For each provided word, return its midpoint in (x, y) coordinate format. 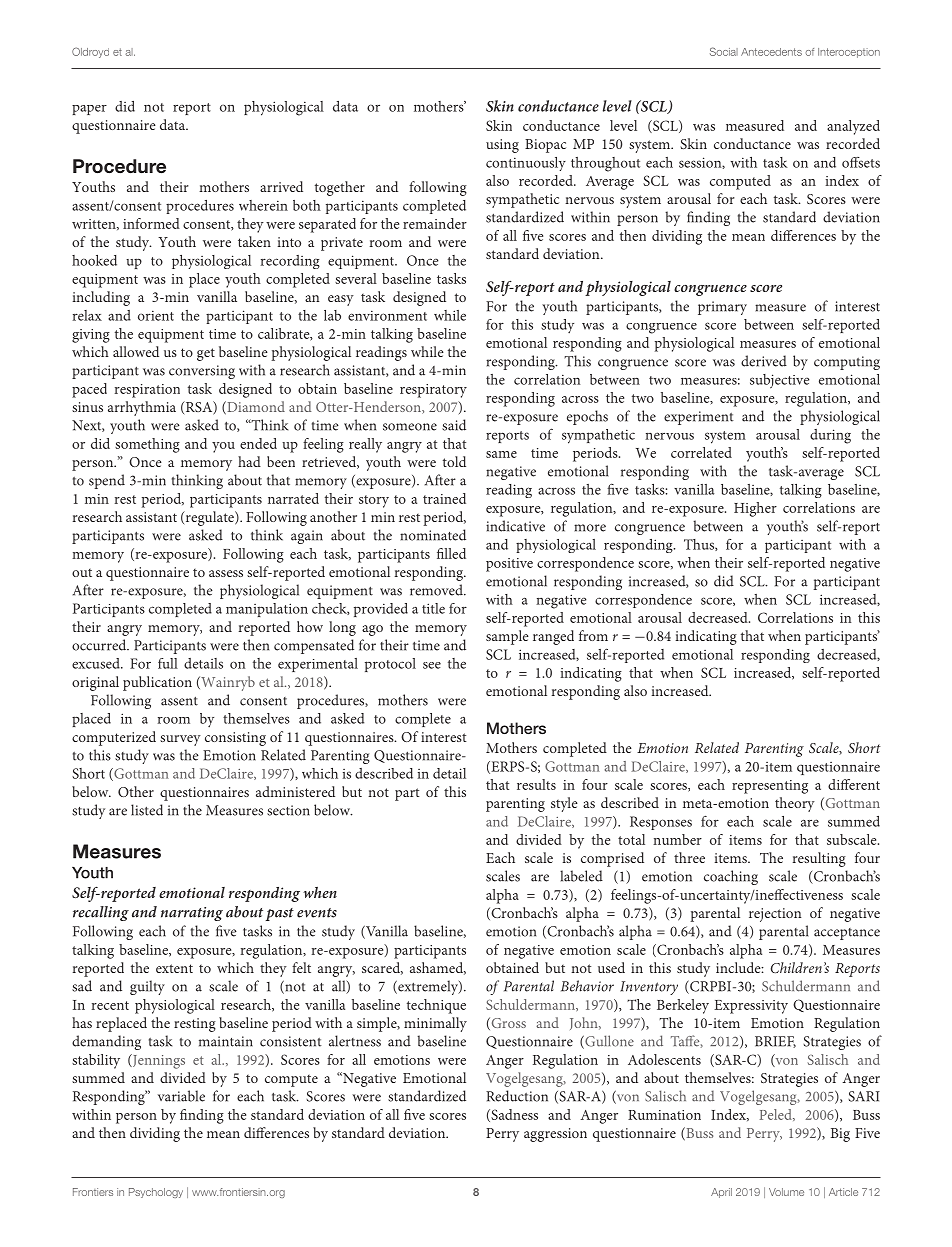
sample (507, 637)
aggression (555, 1135)
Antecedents (771, 52)
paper (89, 110)
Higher (755, 509)
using (502, 146)
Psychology (156, 1193)
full (168, 663)
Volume (786, 1192)
